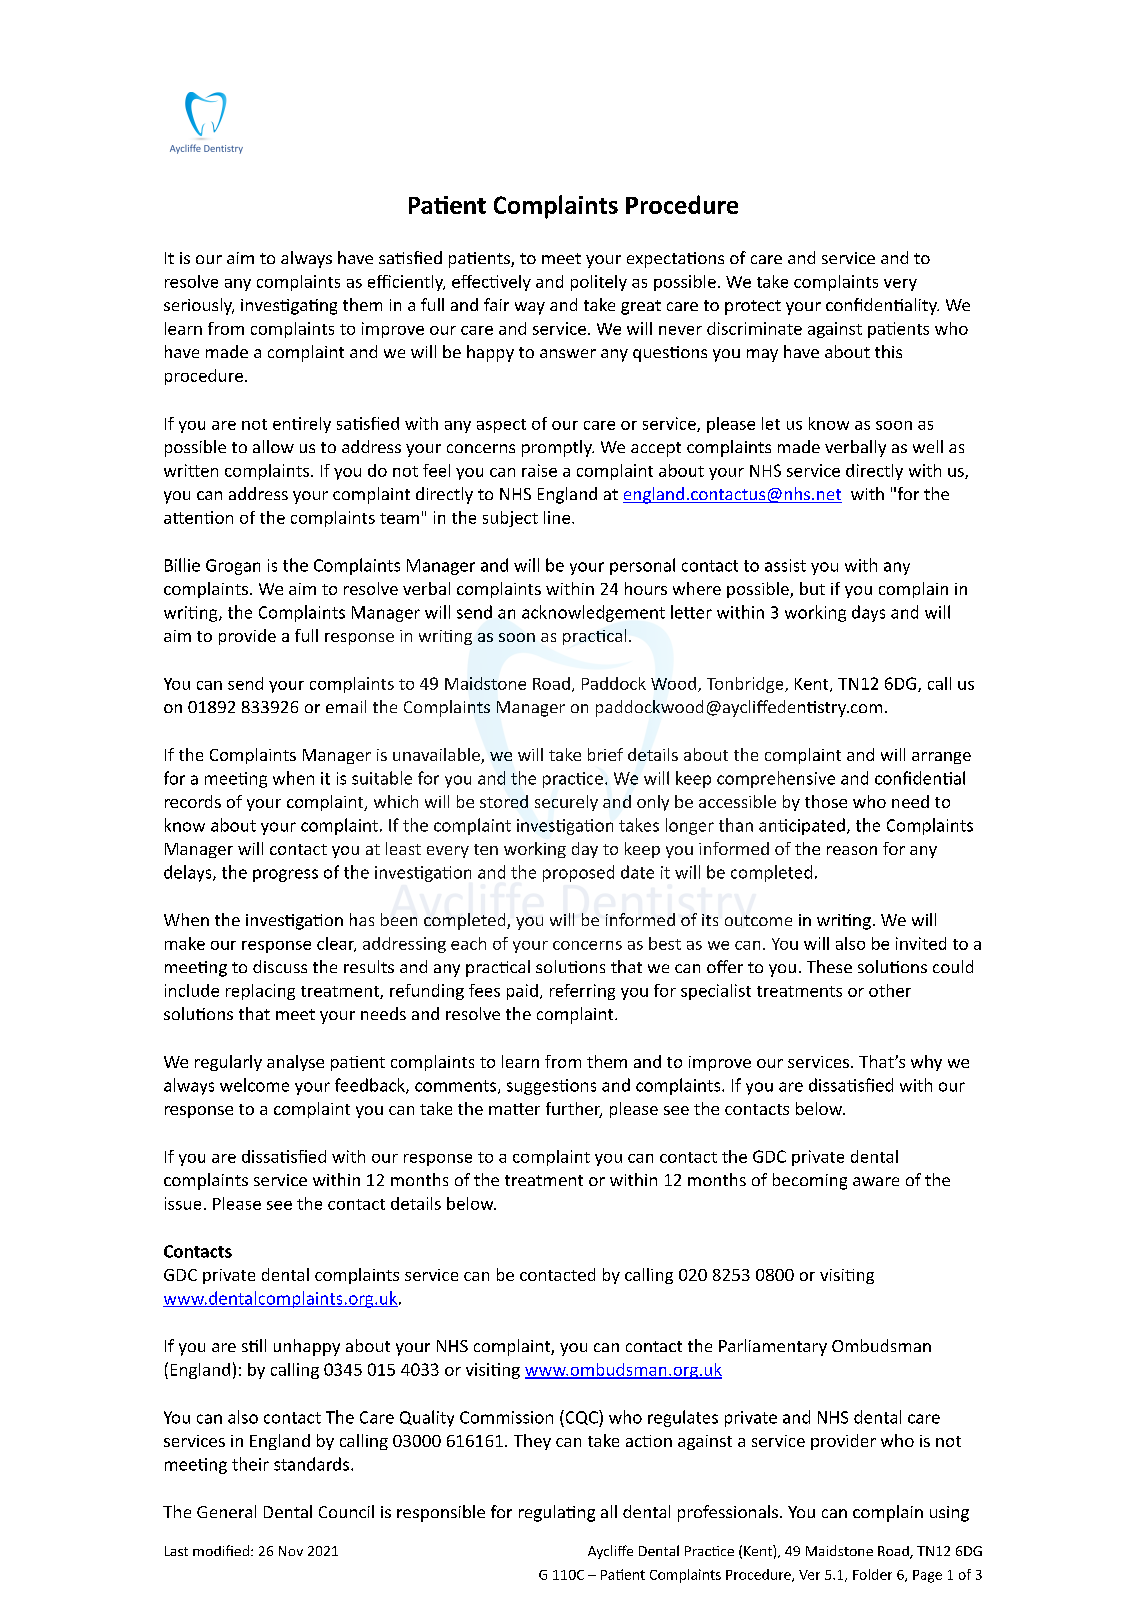 The image size is (1146, 1621). Describe the element at coordinates (876, 1181) in the screenshot. I see `aware` at that location.
